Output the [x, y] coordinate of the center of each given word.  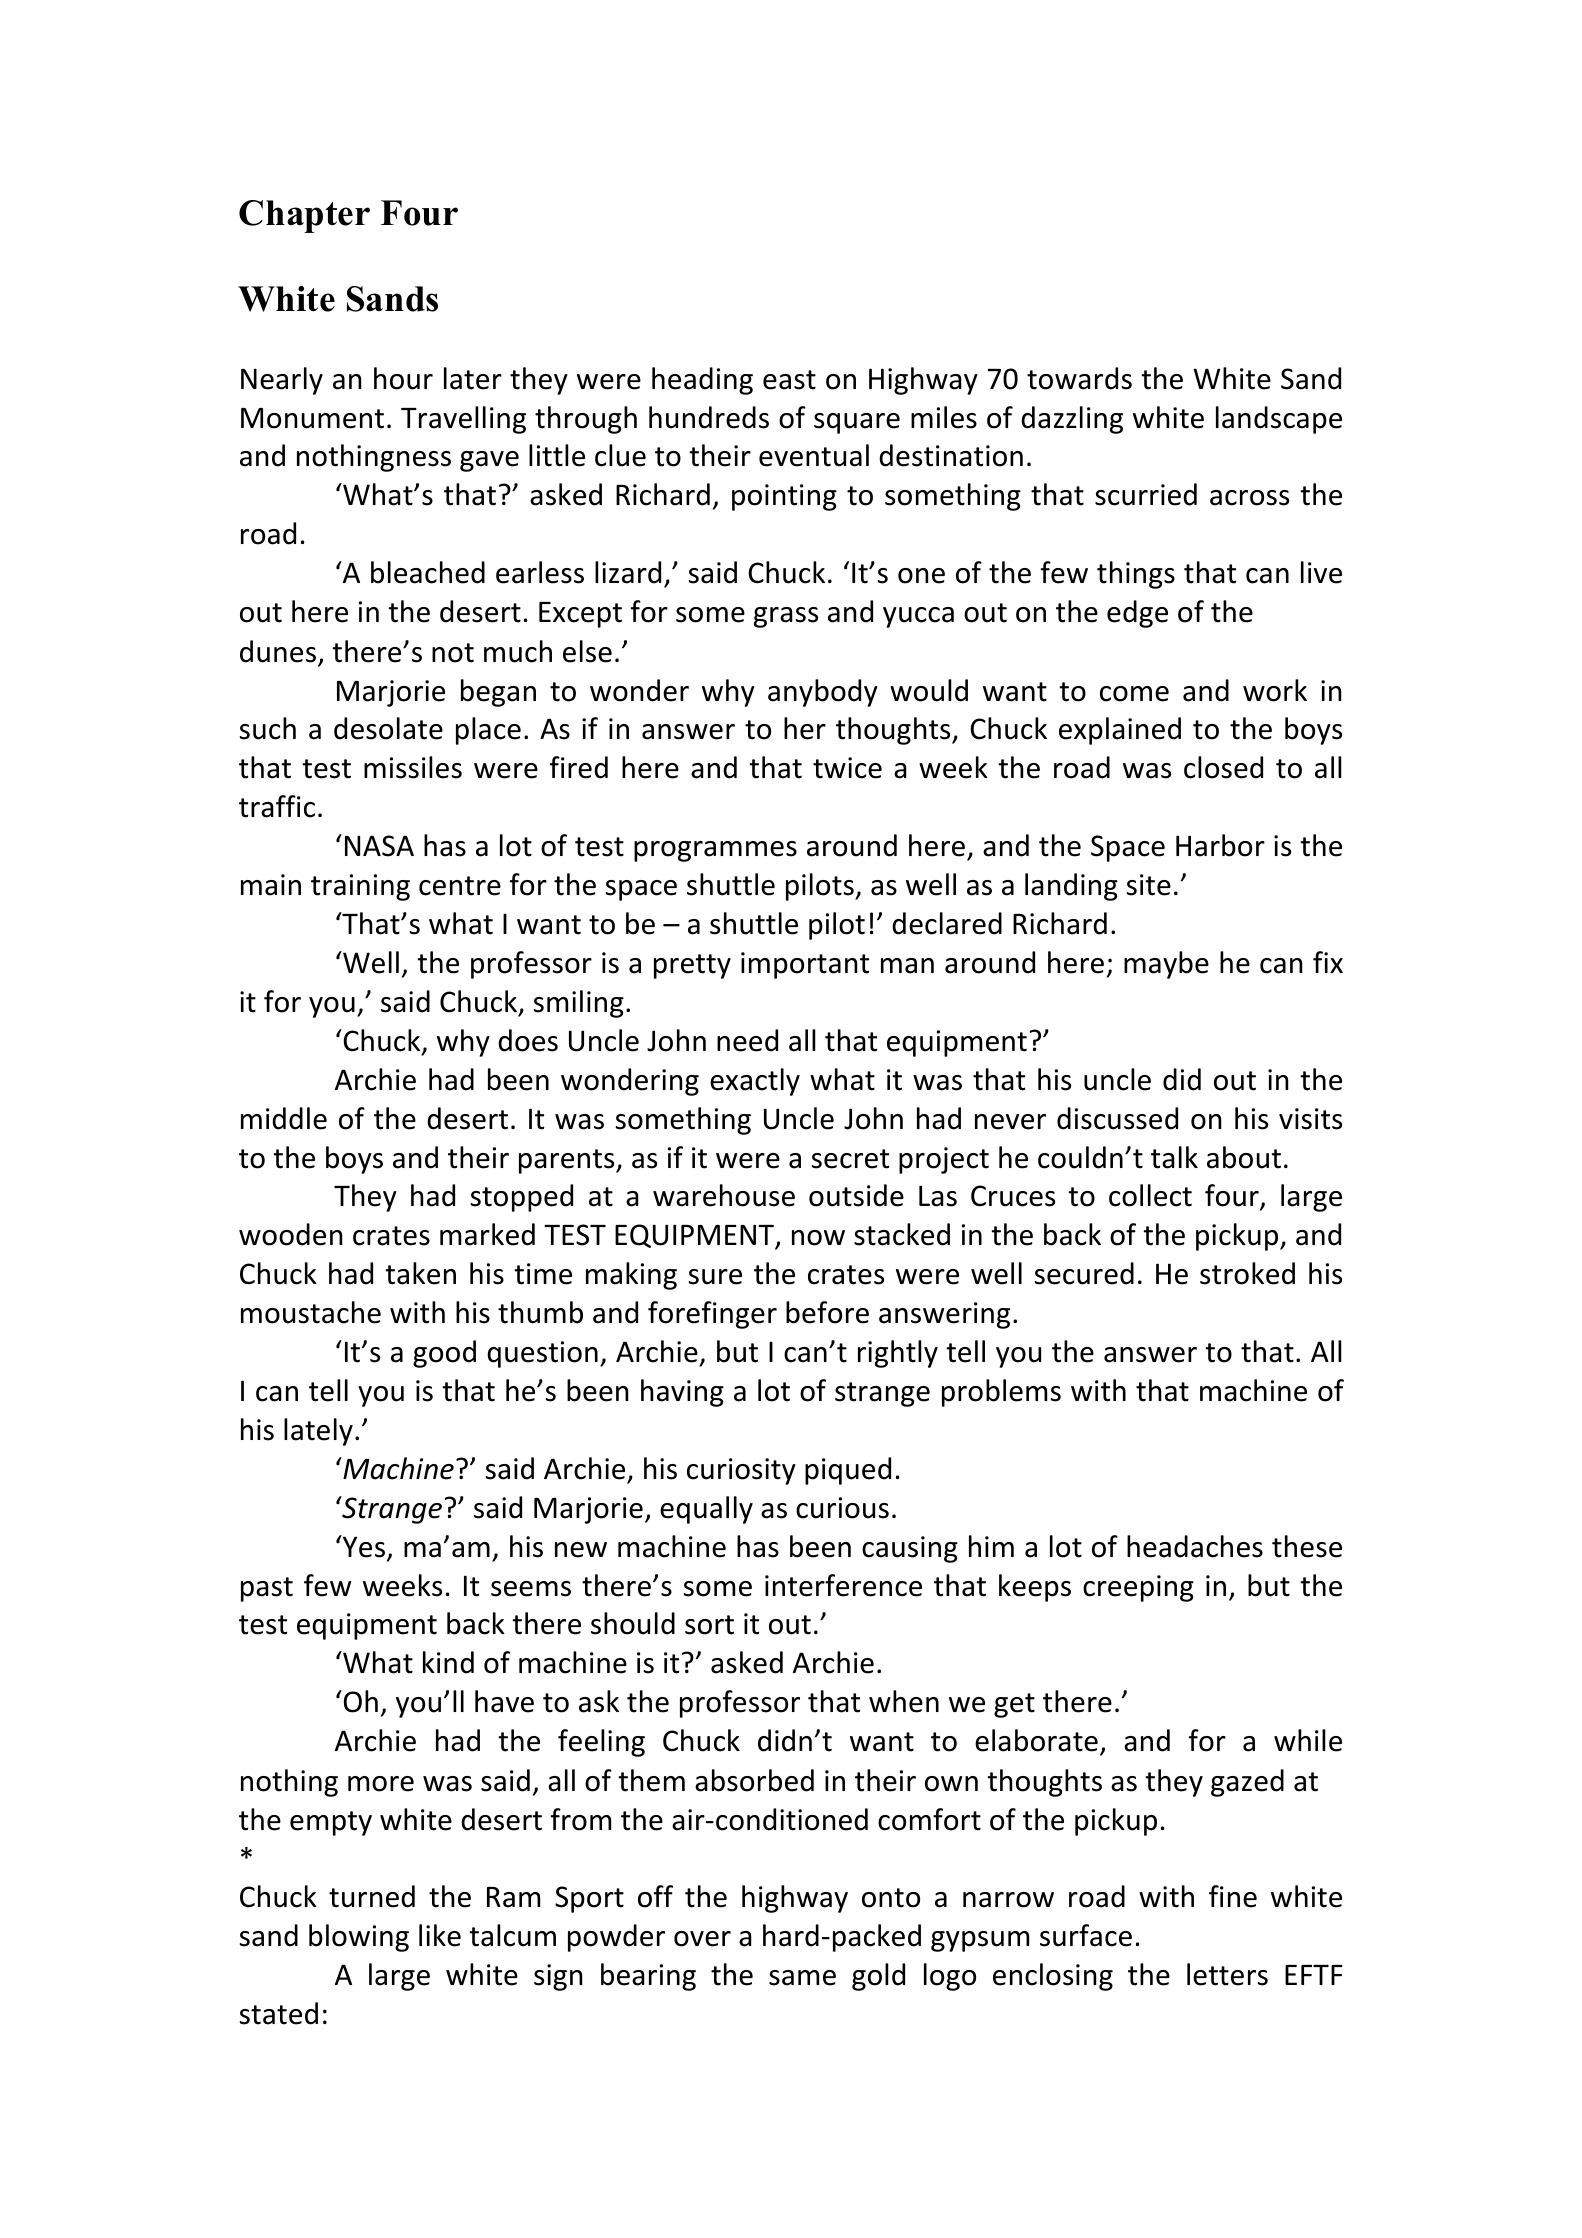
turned [372, 1896]
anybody [823, 693]
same [802, 1978]
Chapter [304, 216]
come [1134, 694]
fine [1233, 1896]
